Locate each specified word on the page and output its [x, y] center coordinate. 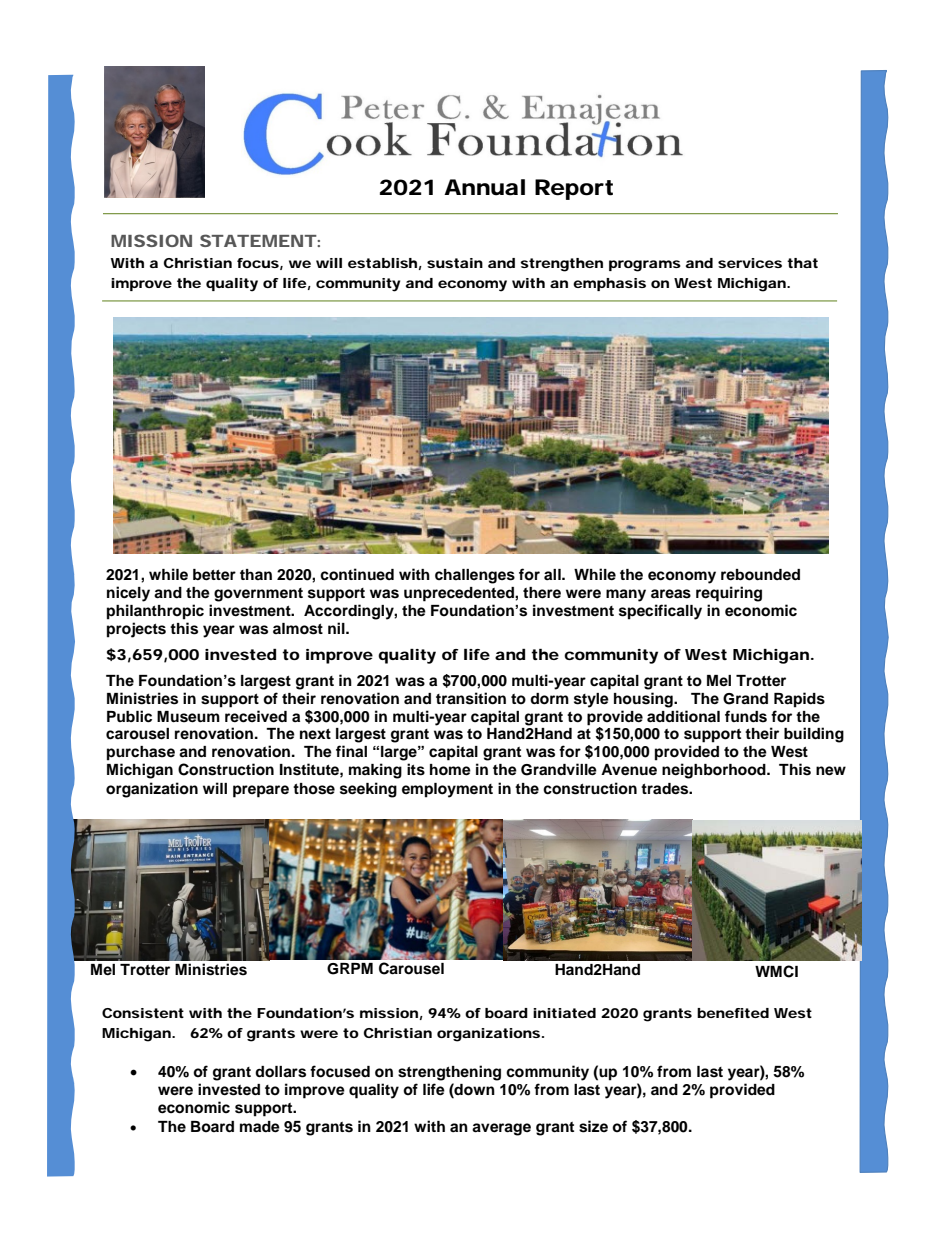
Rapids [799, 700]
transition [471, 698]
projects [136, 630]
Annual [484, 187]
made [260, 1127]
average [501, 1129]
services [750, 263]
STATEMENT [258, 240]
